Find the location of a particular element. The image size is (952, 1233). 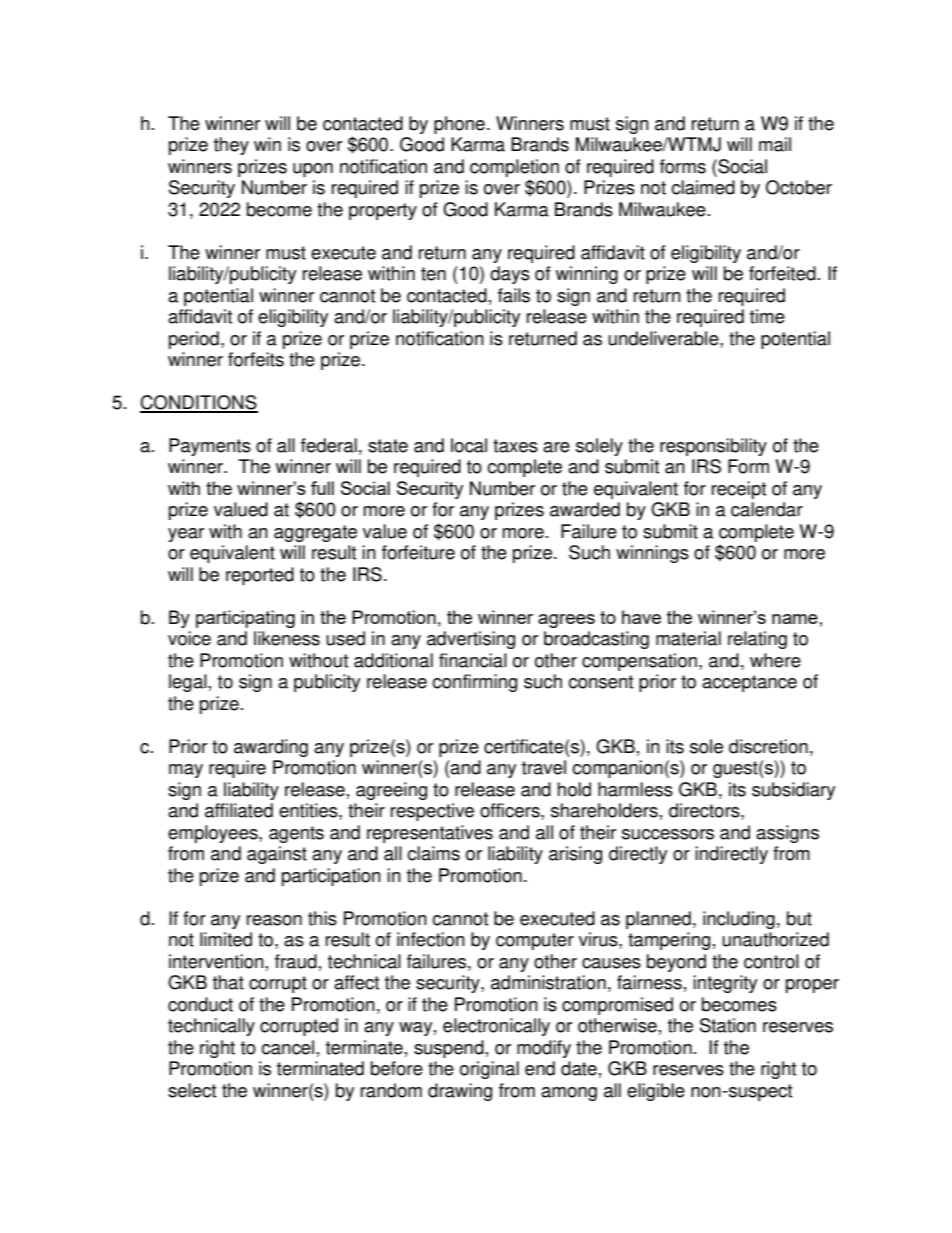

responsibility is located at coordinates (713, 447).
